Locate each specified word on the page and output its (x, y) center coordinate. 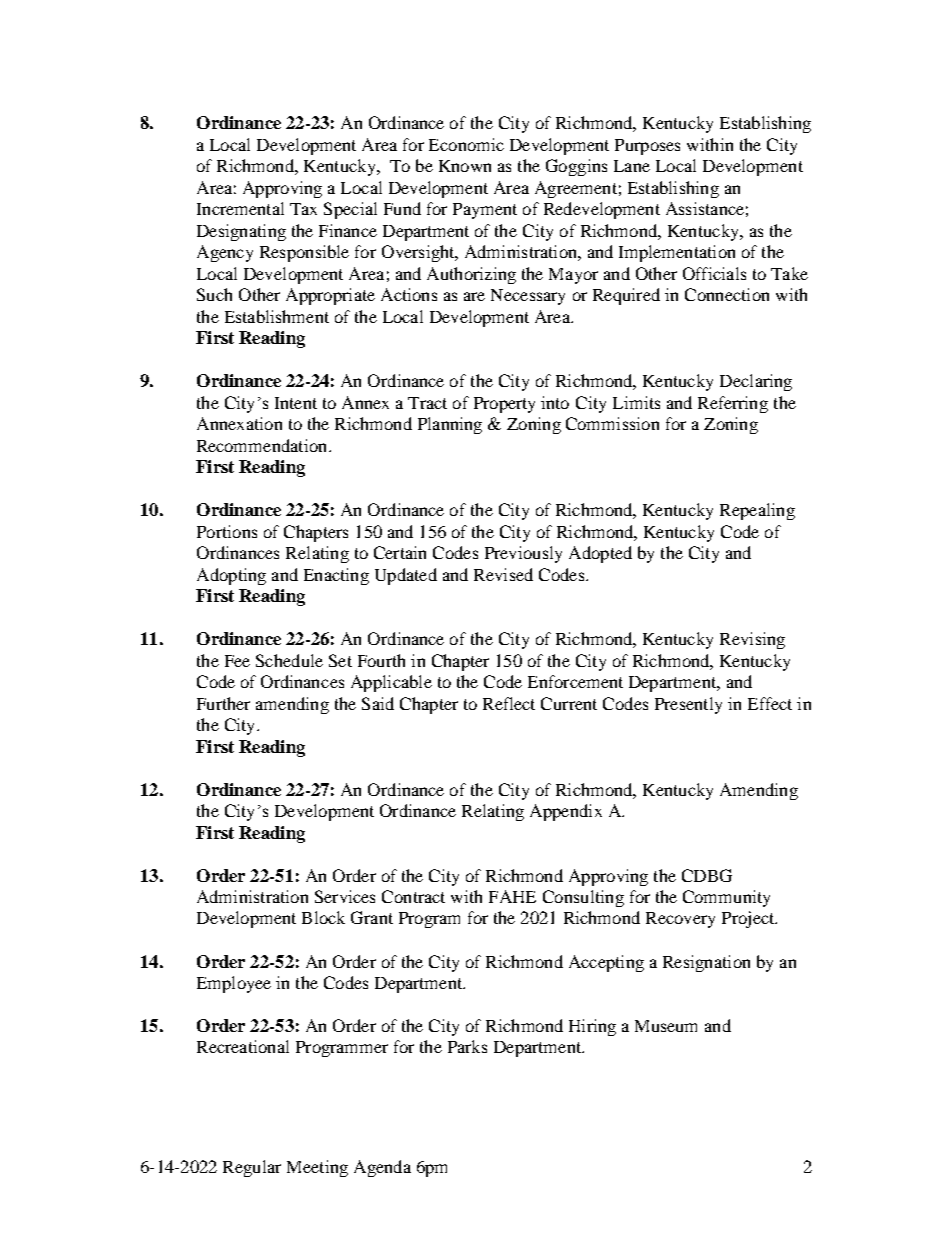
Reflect (509, 703)
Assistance (705, 208)
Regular (252, 1168)
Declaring (756, 382)
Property (504, 405)
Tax (303, 209)
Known (465, 166)
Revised (503, 574)
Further (223, 703)
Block (323, 917)
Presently (688, 705)
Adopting (231, 576)
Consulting (583, 898)
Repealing (757, 511)
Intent (296, 403)
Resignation (706, 963)
